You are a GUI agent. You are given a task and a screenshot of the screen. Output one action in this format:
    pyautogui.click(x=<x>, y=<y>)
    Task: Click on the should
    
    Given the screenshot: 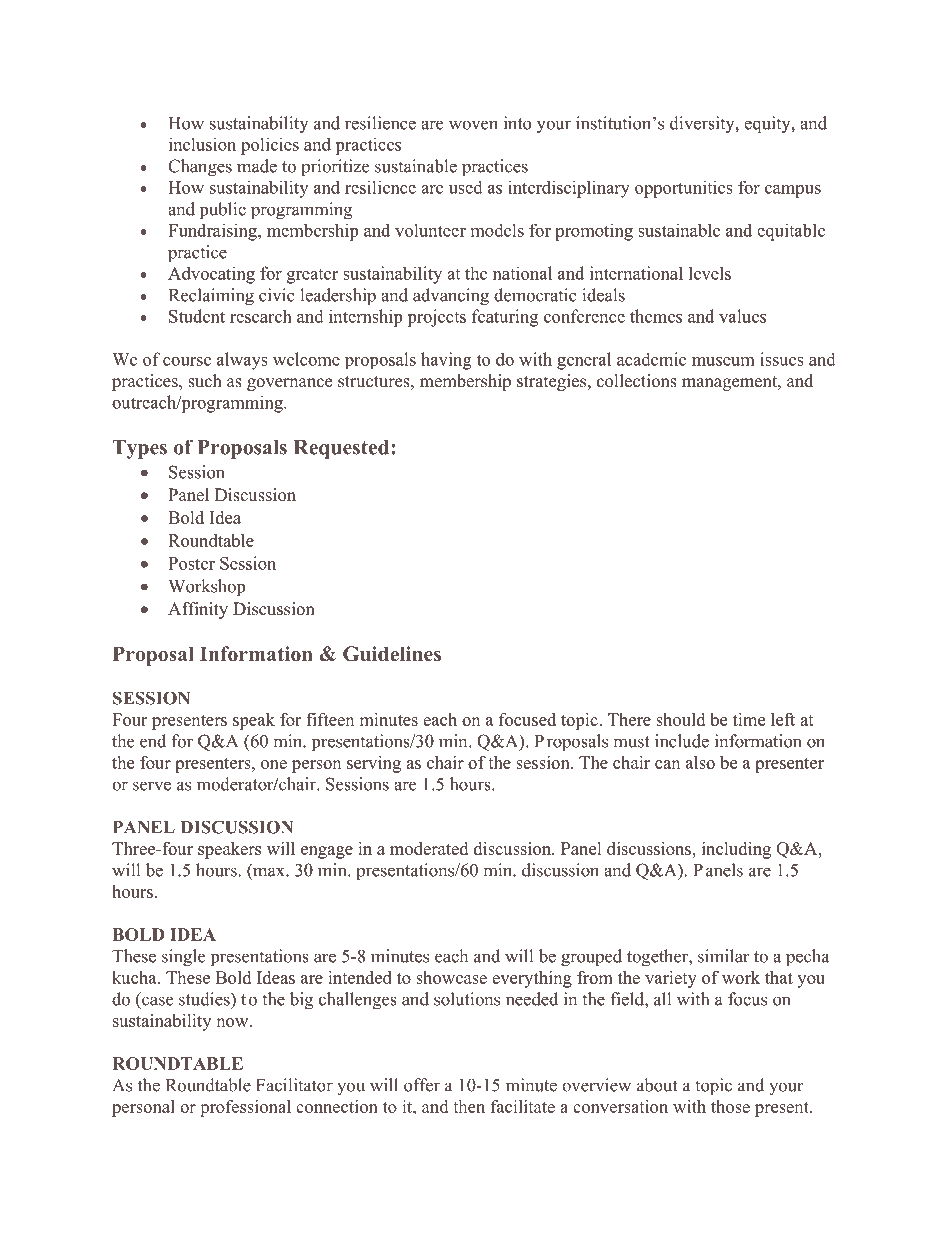 What is the action you would take?
    pyautogui.click(x=680, y=719)
